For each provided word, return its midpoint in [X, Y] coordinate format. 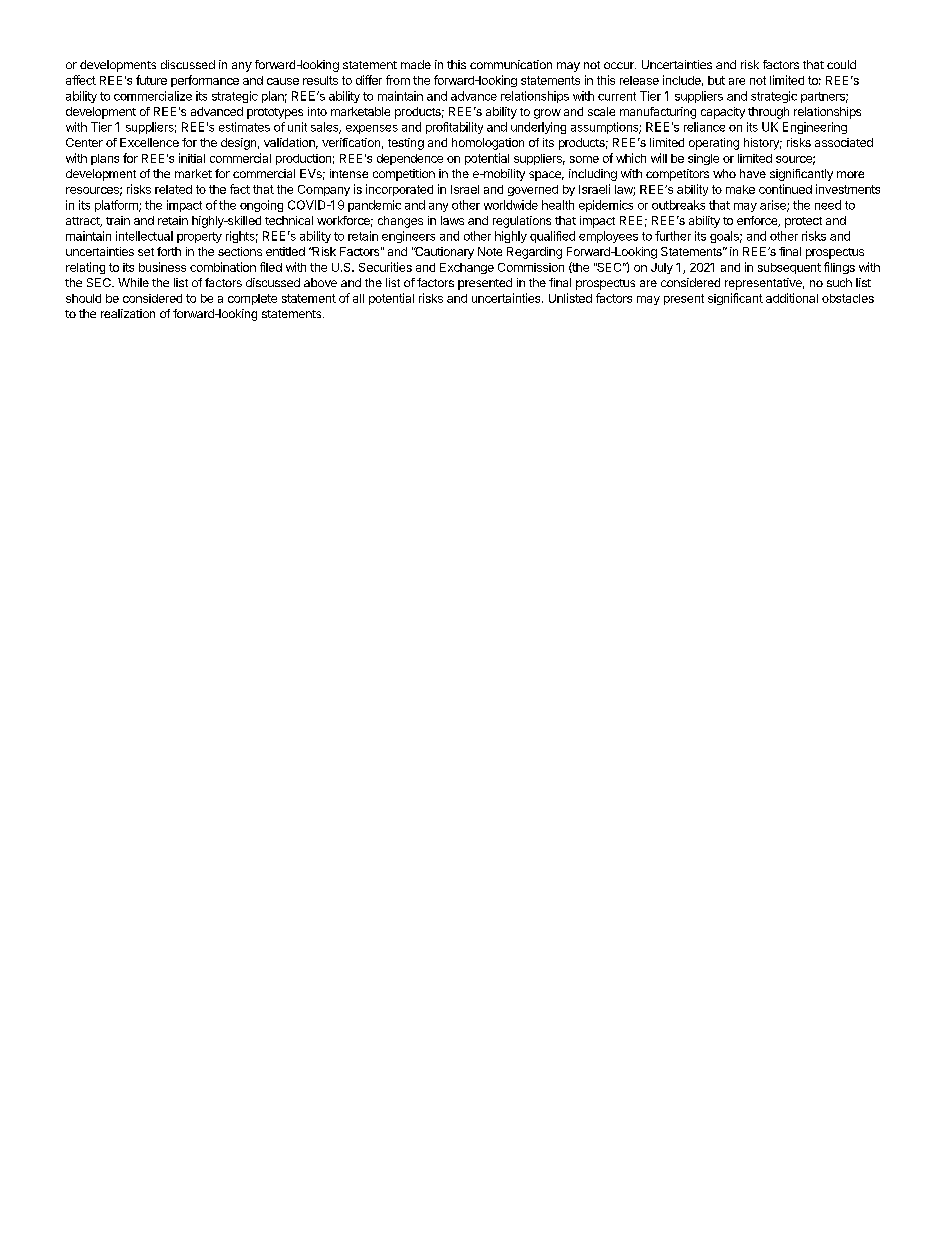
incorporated [399, 190]
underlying [538, 128]
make [740, 189]
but [716, 80]
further [673, 236]
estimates [244, 127]
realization [128, 313]
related [173, 189]
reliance [704, 127]
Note [490, 251]
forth [169, 251]
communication [511, 64]
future [151, 80]
